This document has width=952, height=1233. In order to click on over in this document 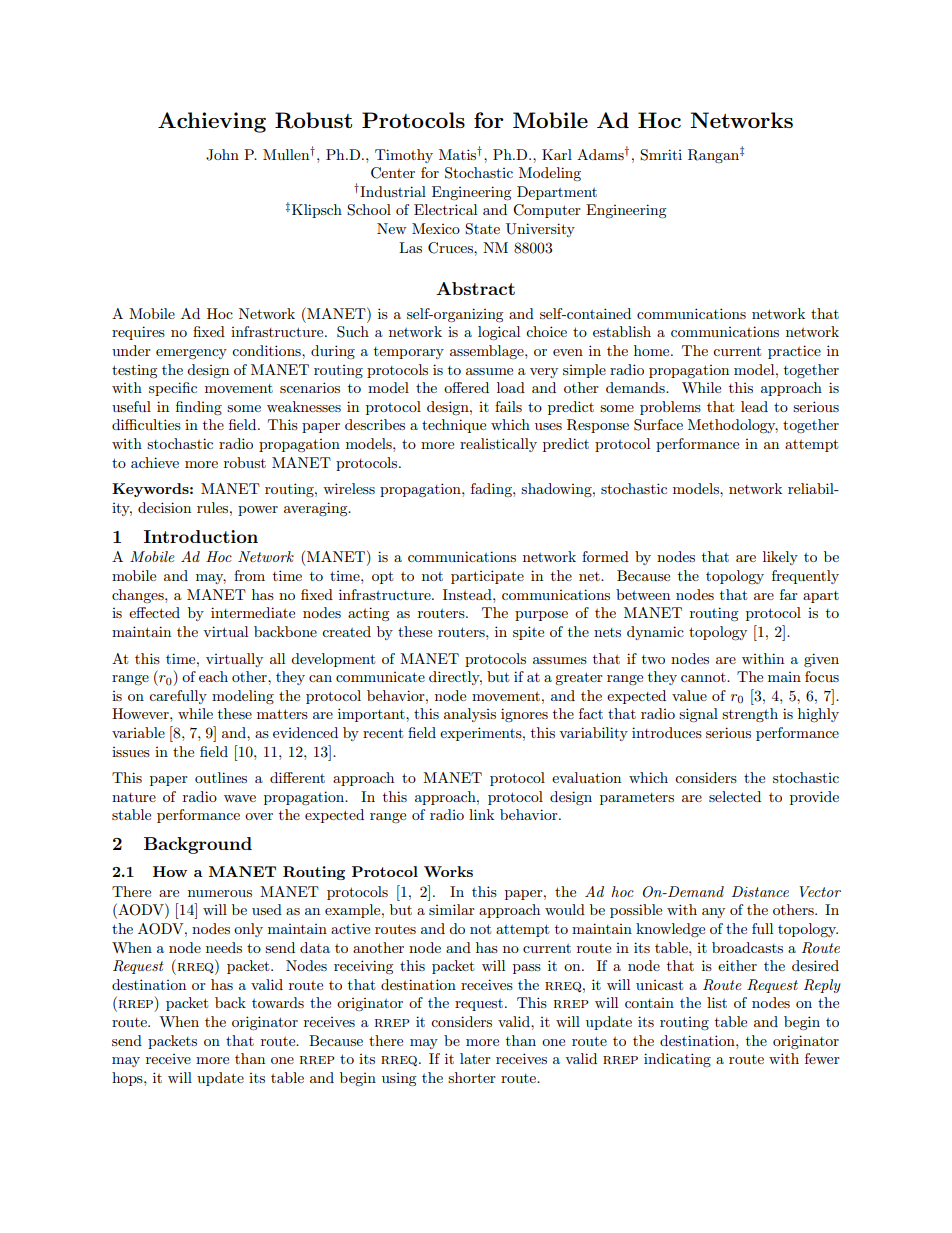, I will do `click(259, 816)`.
